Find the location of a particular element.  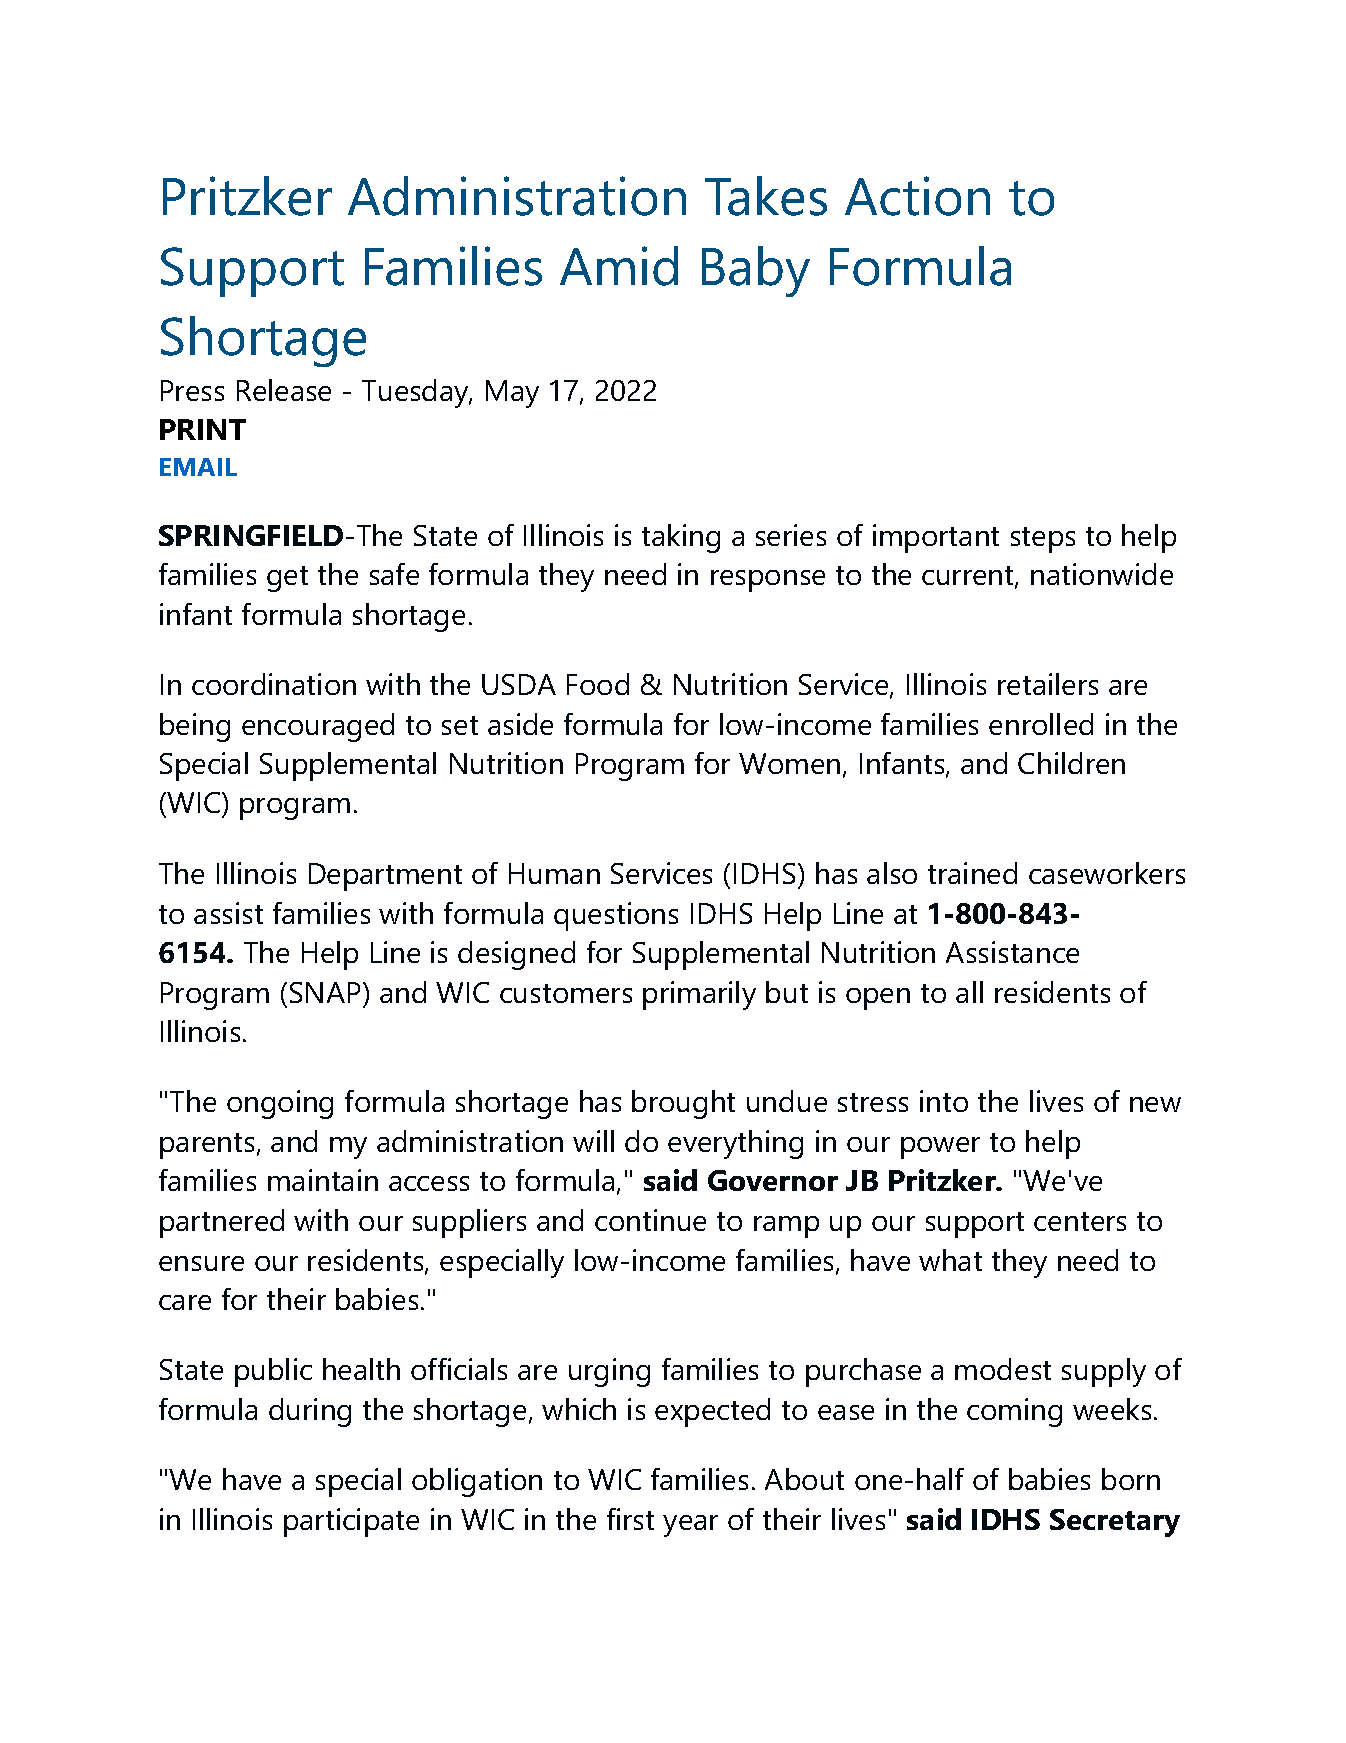

Department is located at coordinates (385, 877).
